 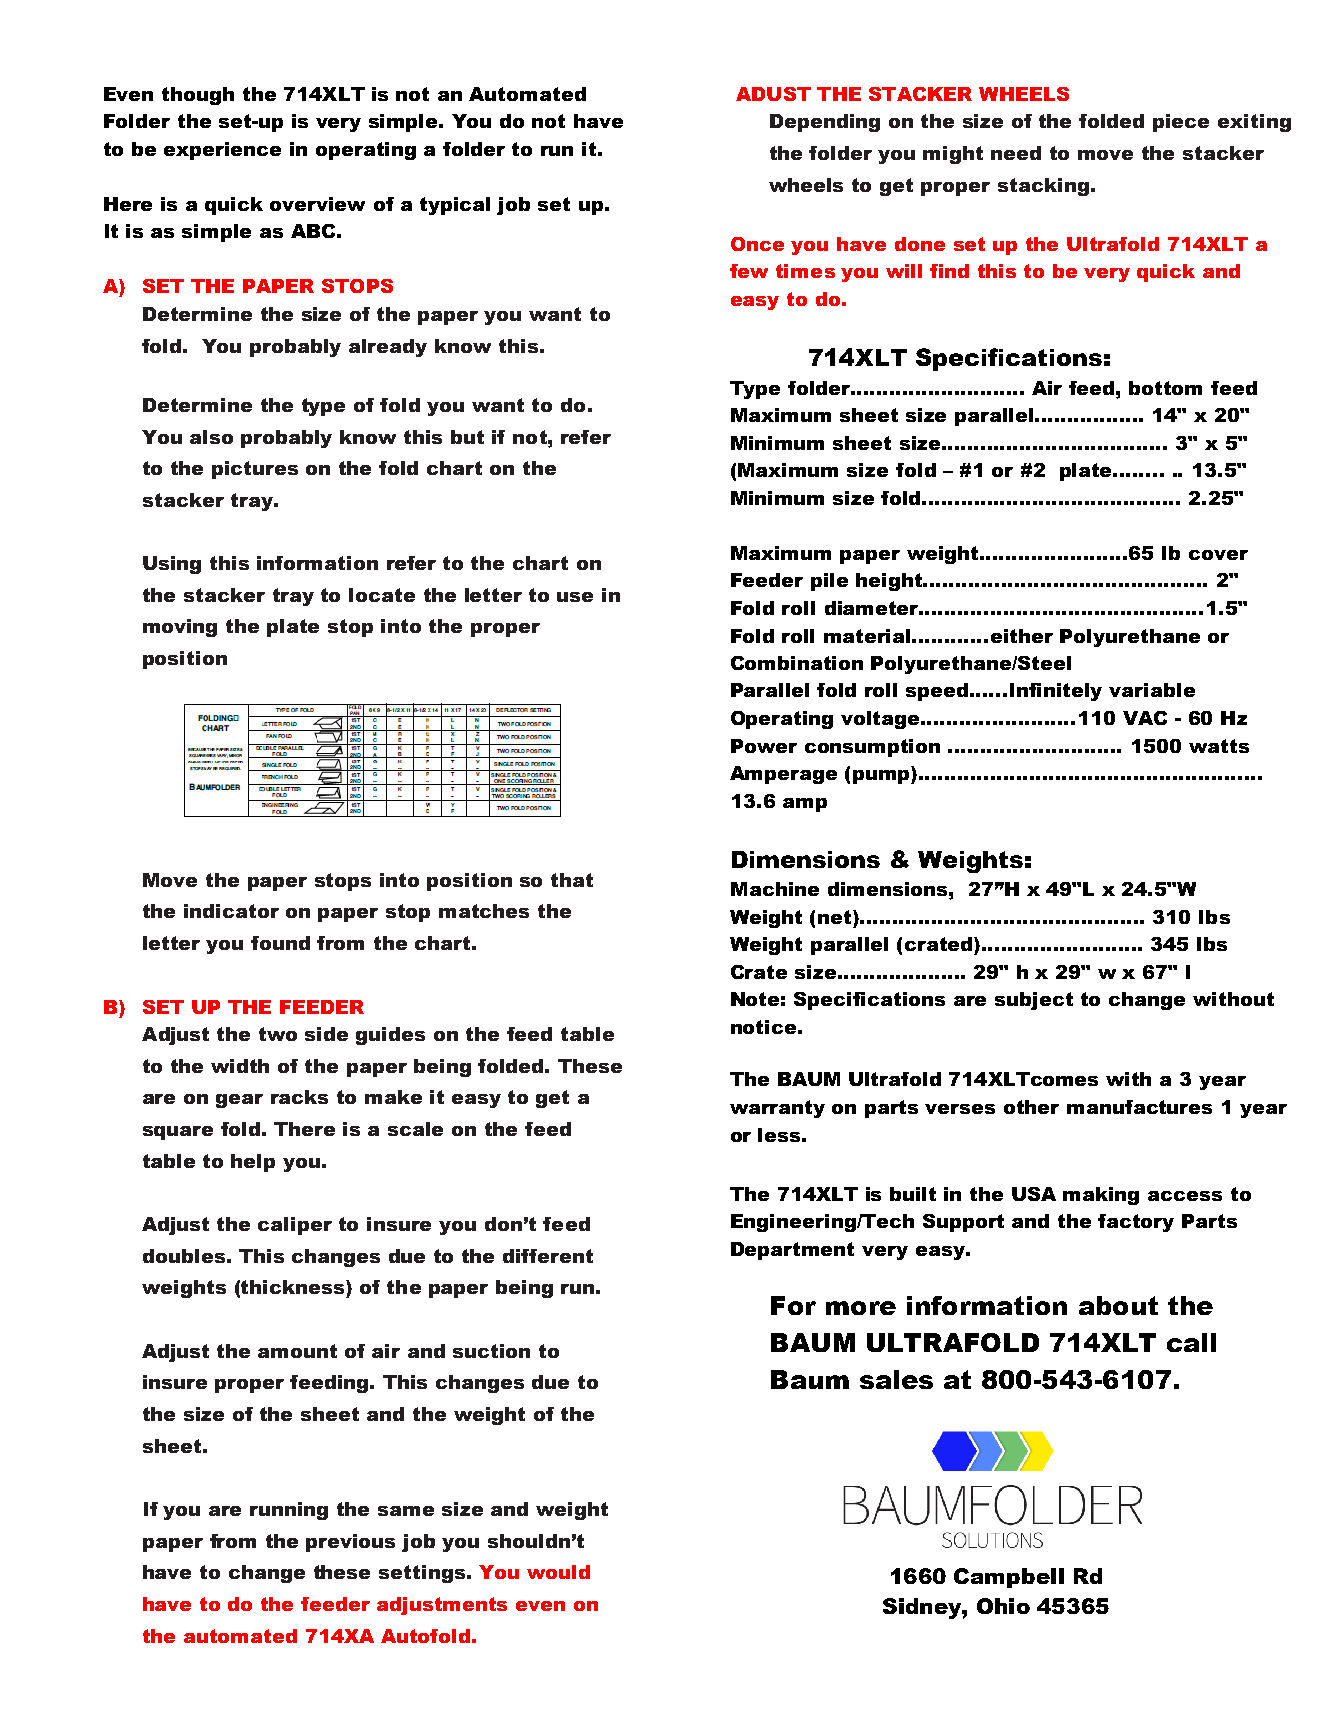 I want to click on previous, so click(x=350, y=1543).
